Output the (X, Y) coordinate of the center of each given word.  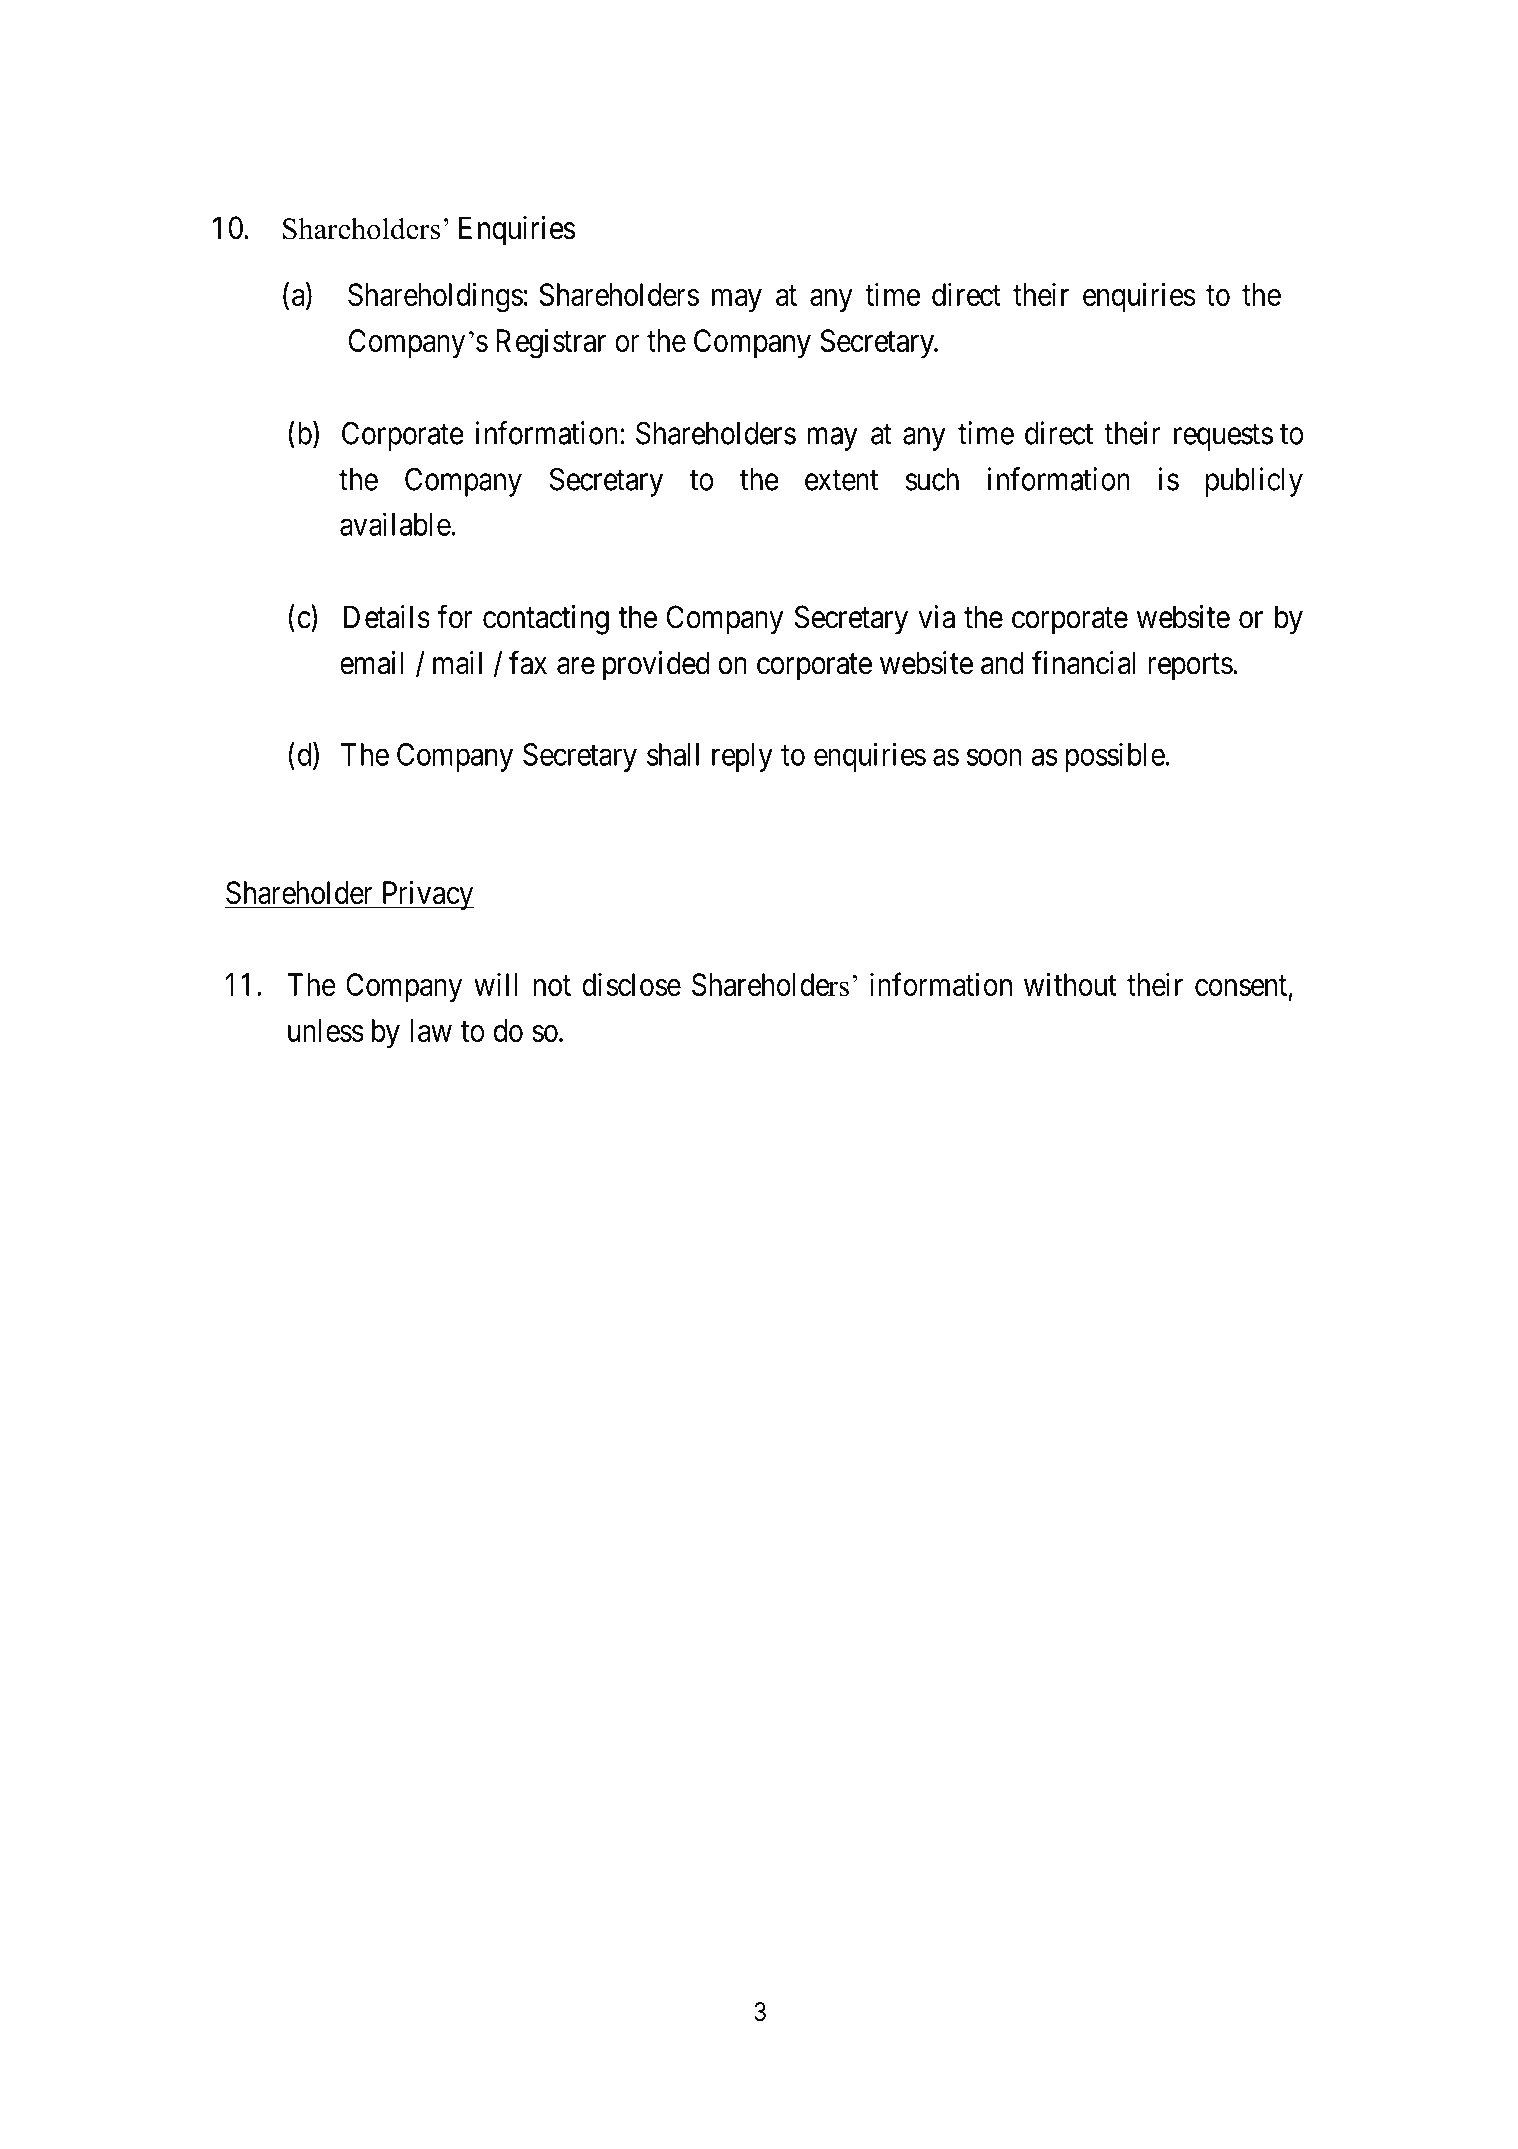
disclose (631, 984)
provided (656, 666)
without (1070, 984)
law (431, 1030)
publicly (1254, 482)
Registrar (551, 343)
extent (842, 480)
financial (1083, 663)
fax (528, 663)
